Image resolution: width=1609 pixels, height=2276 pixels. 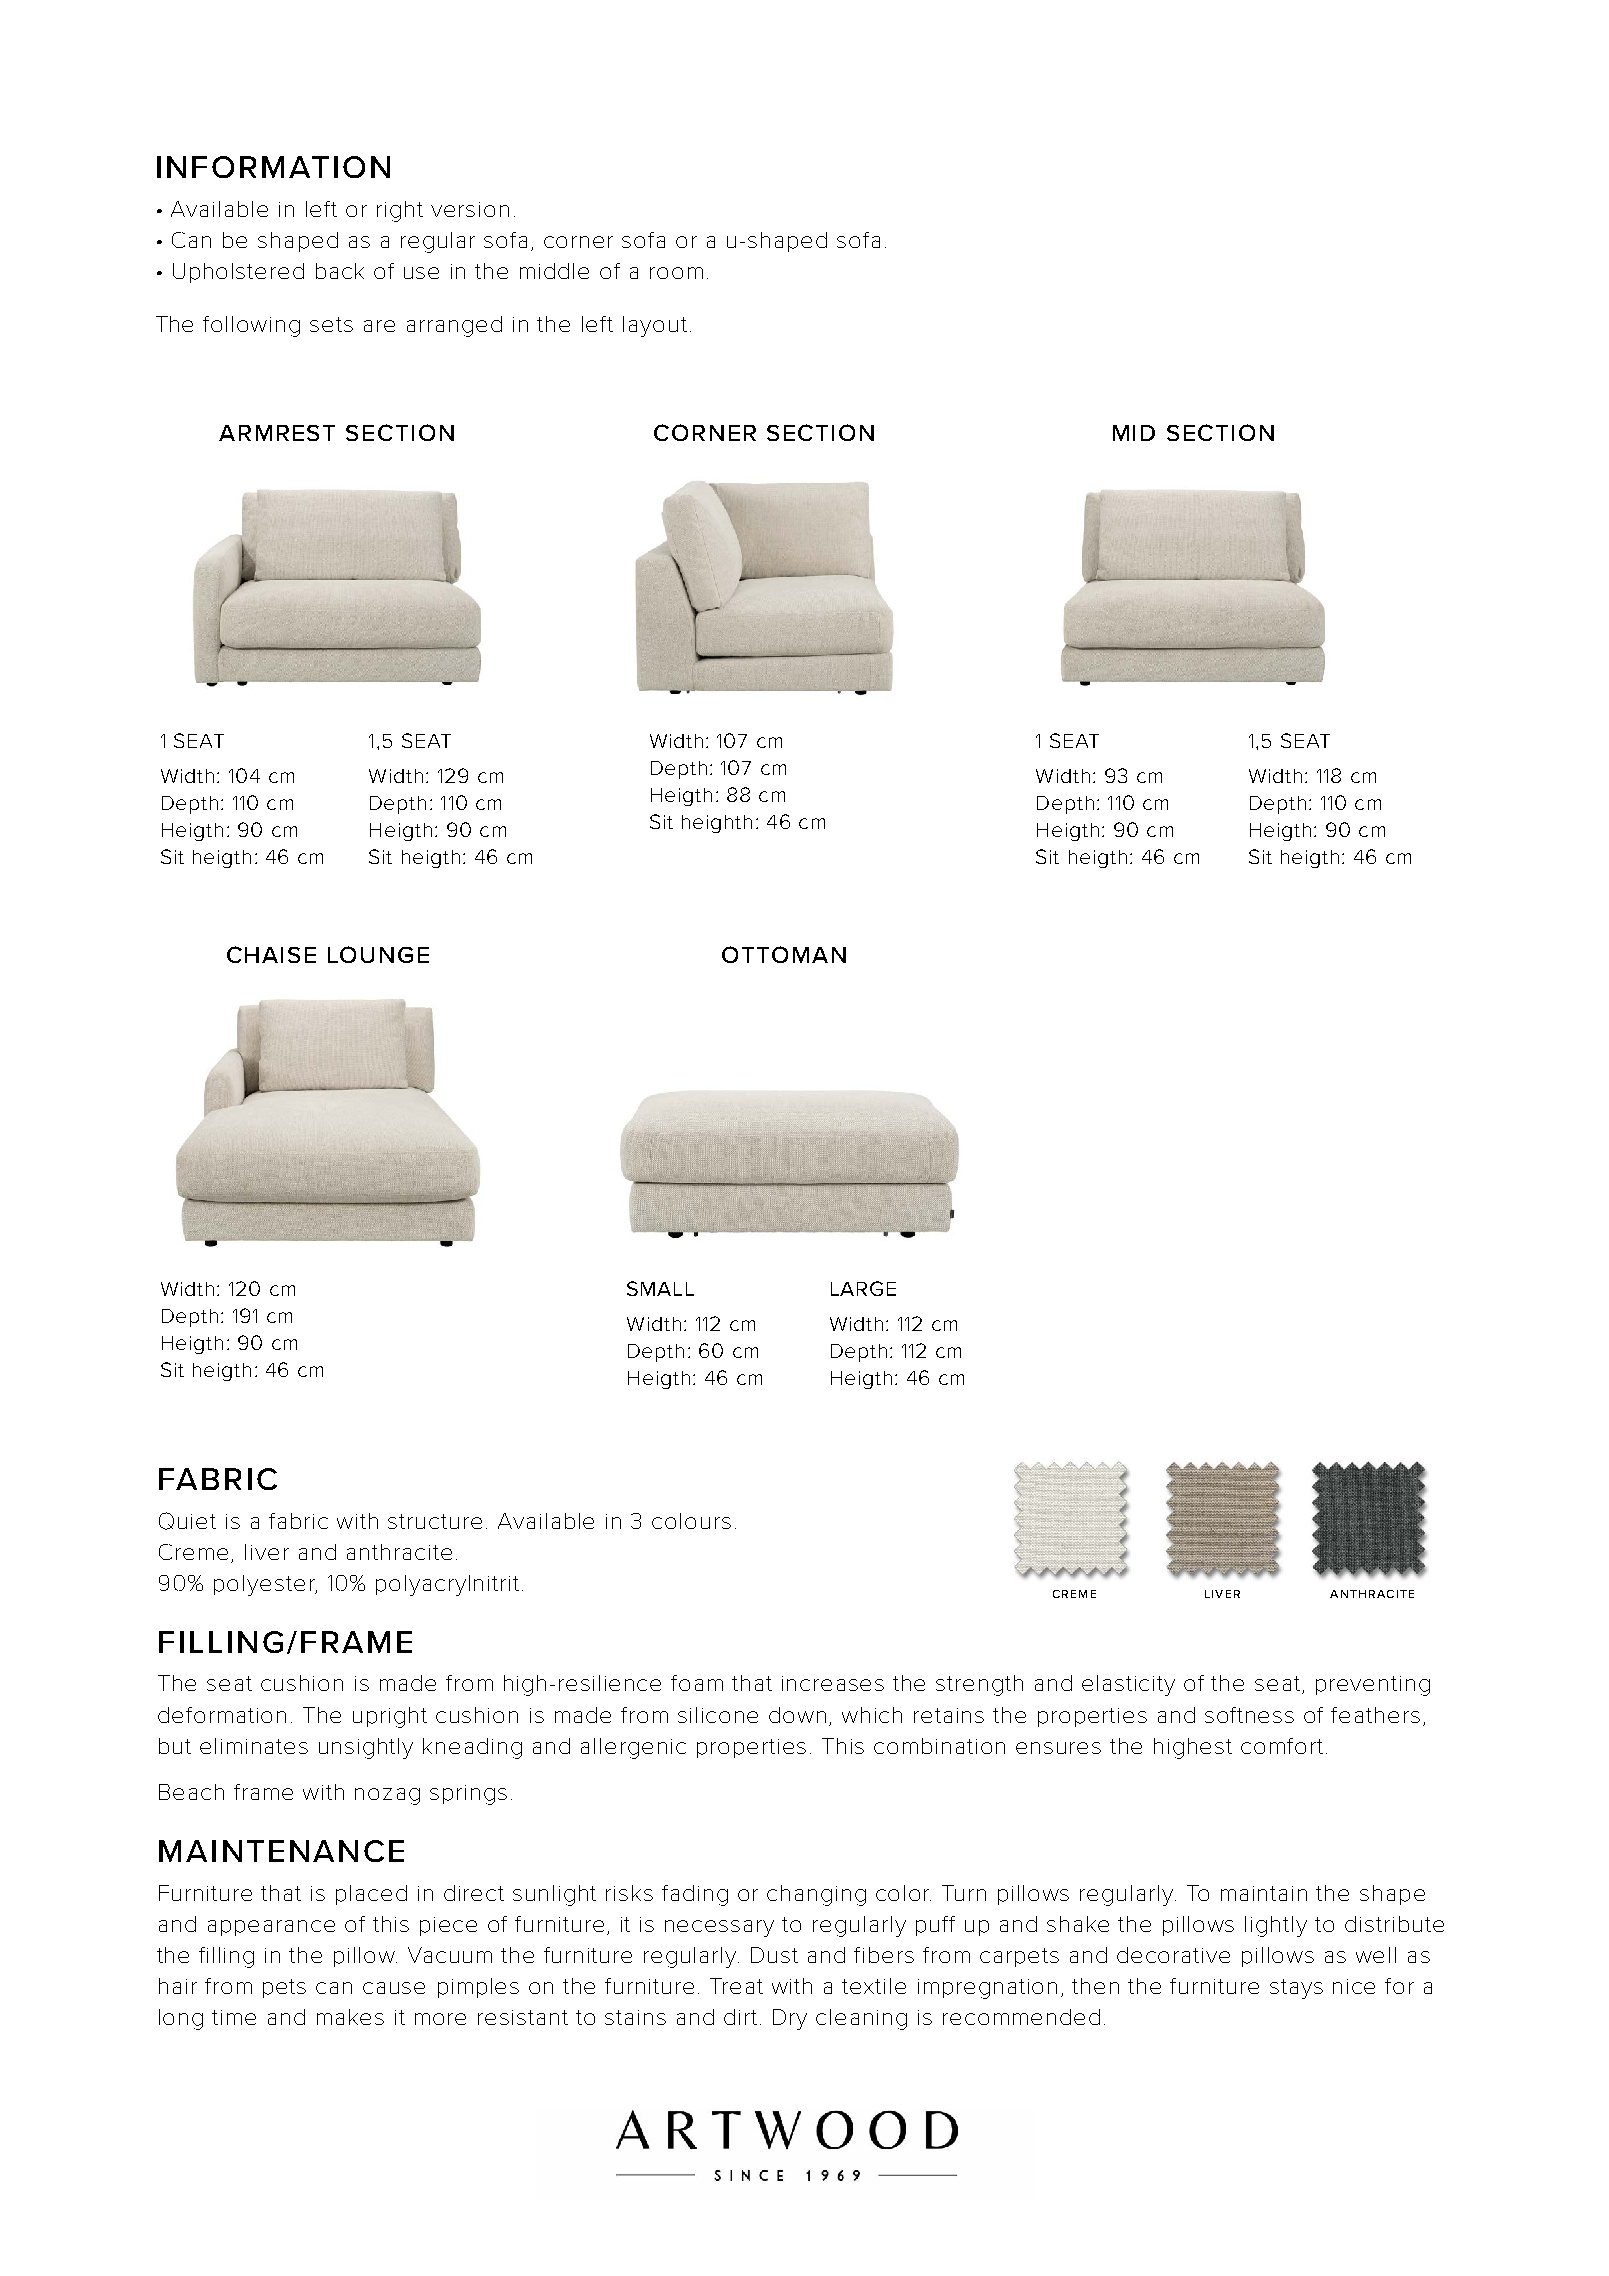 I want to click on room, so click(x=676, y=273).
